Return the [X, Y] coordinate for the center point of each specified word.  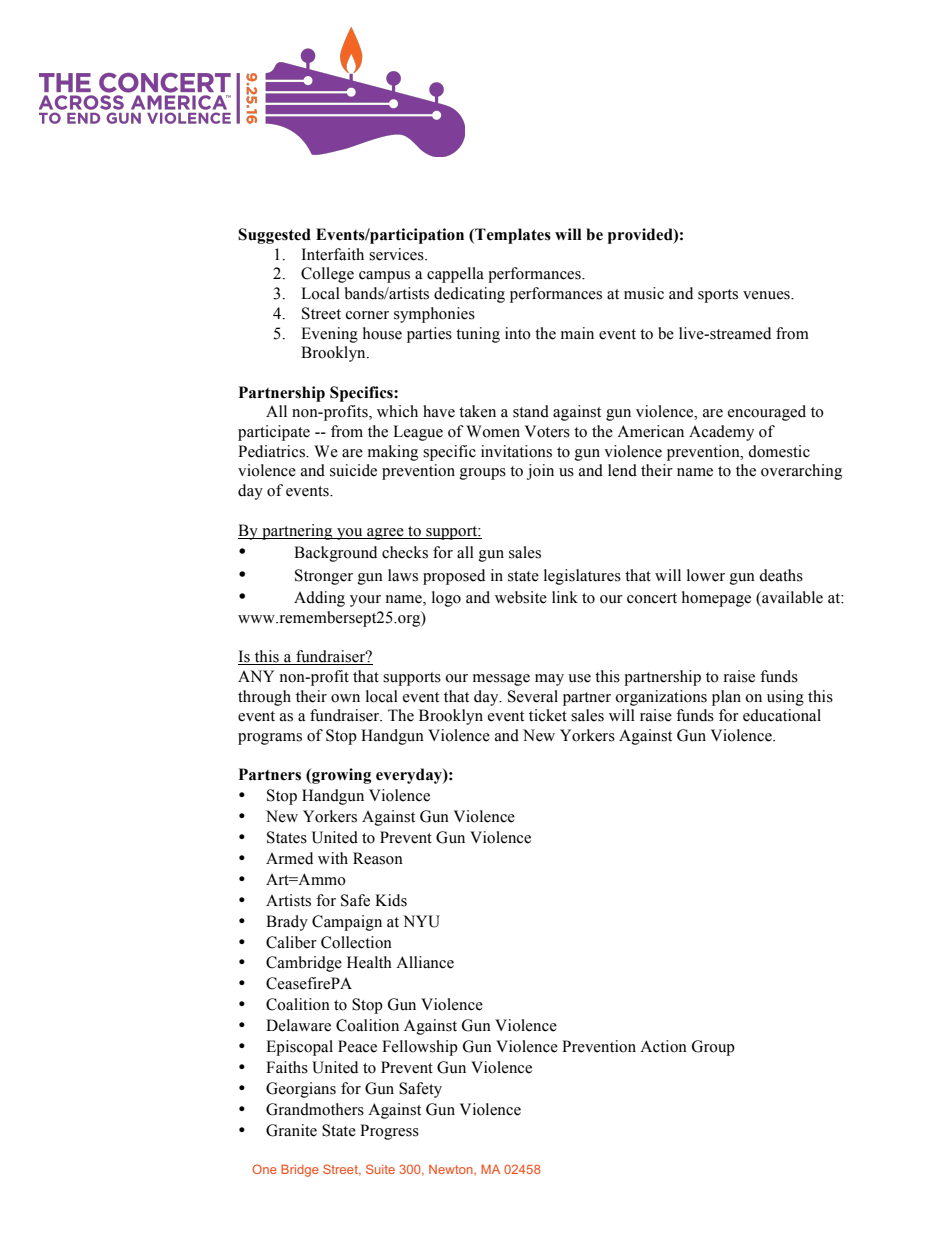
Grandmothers [315, 1109]
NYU [421, 921]
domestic [779, 451]
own [345, 698]
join [540, 472]
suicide [353, 470]
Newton [452, 1169]
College [327, 275]
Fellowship [420, 1048]
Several [533, 696]
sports [718, 296]
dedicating [469, 295]
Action [663, 1046]
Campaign [347, 923]
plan [726, 698]
